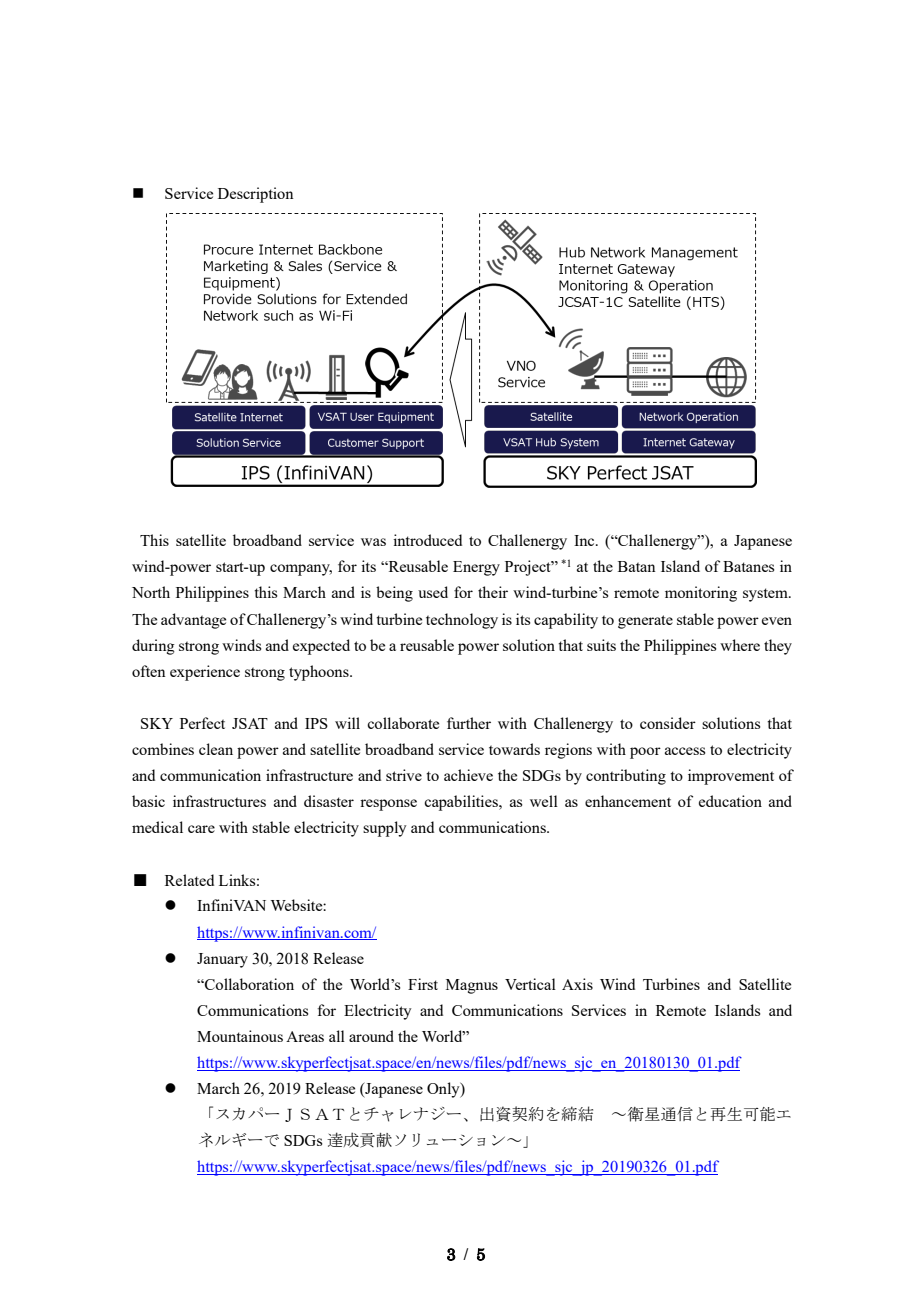  I want to click on introduced, so click(427, 540).
